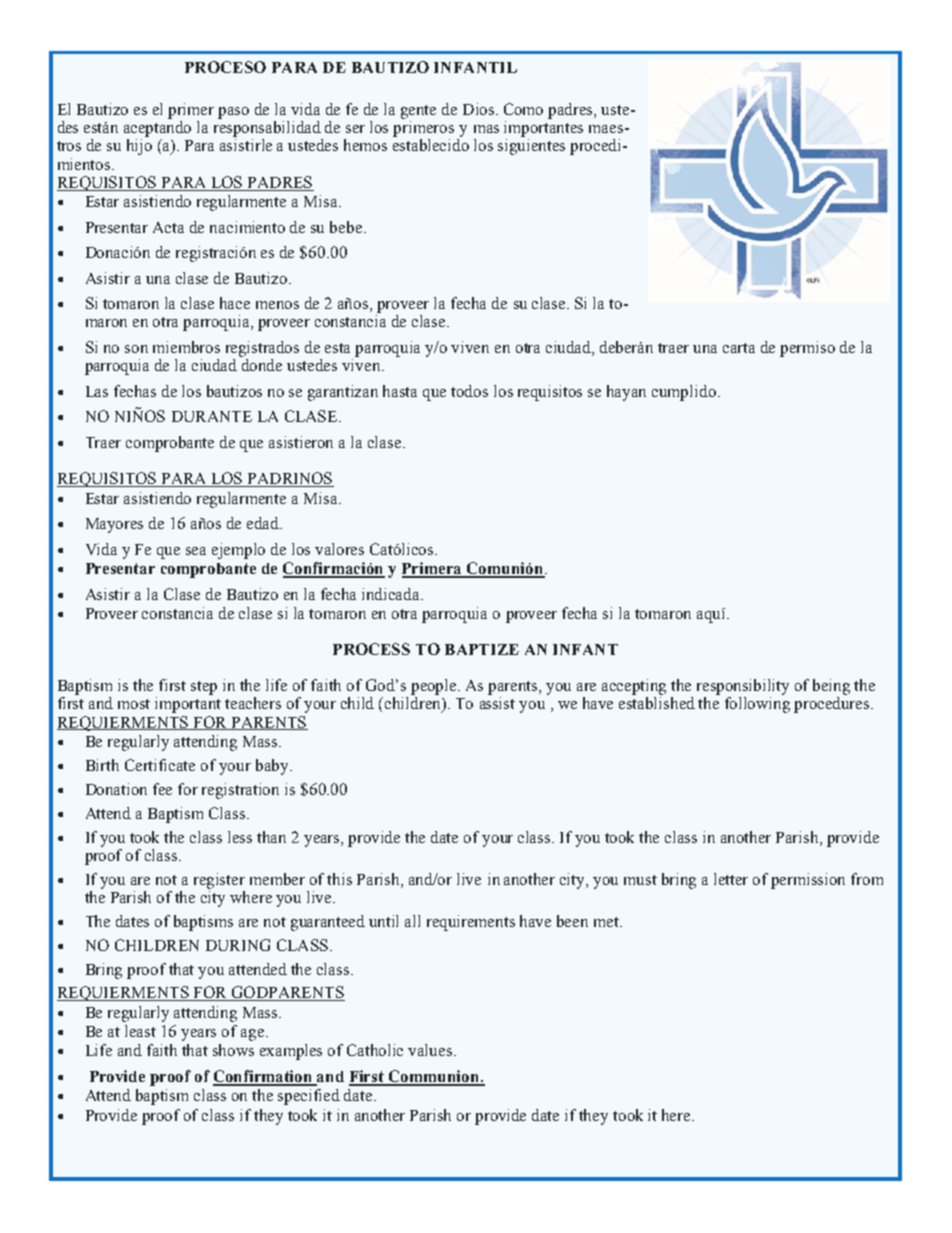  Describe the element at coordinates (196, 551) in the screenshot. I see `sea` at that location.
